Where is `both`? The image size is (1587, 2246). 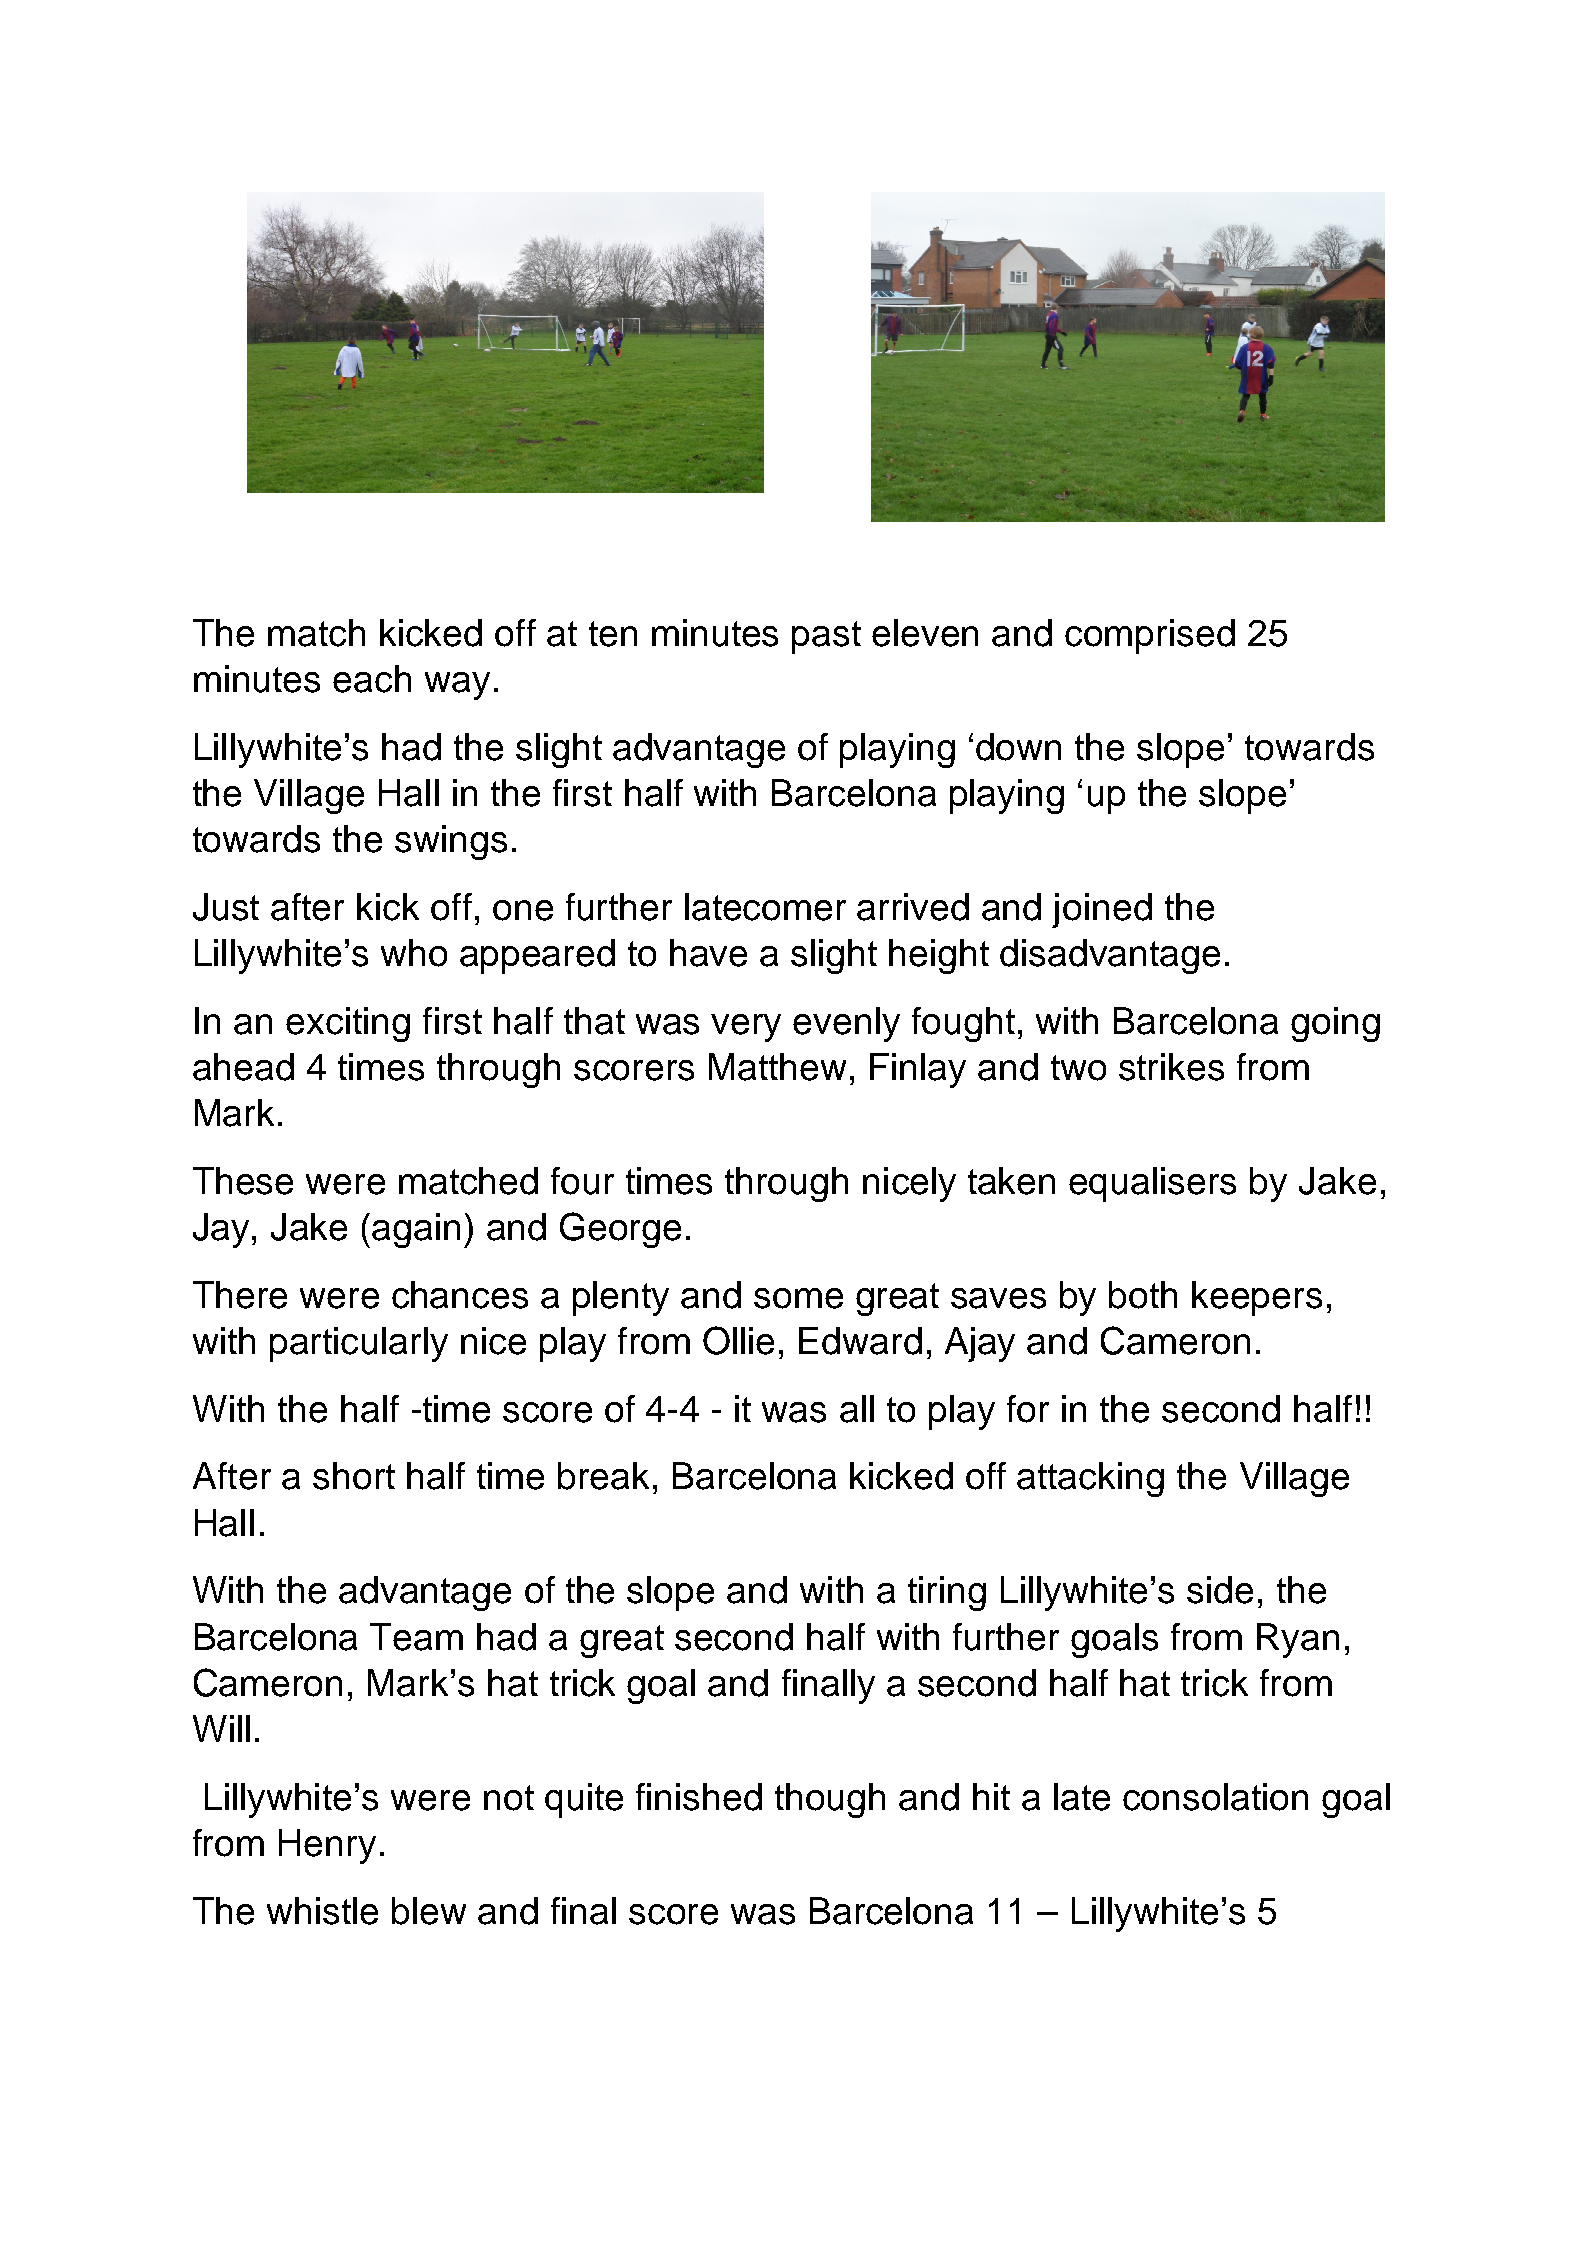 both is located at coordinates (1143, 1295).
